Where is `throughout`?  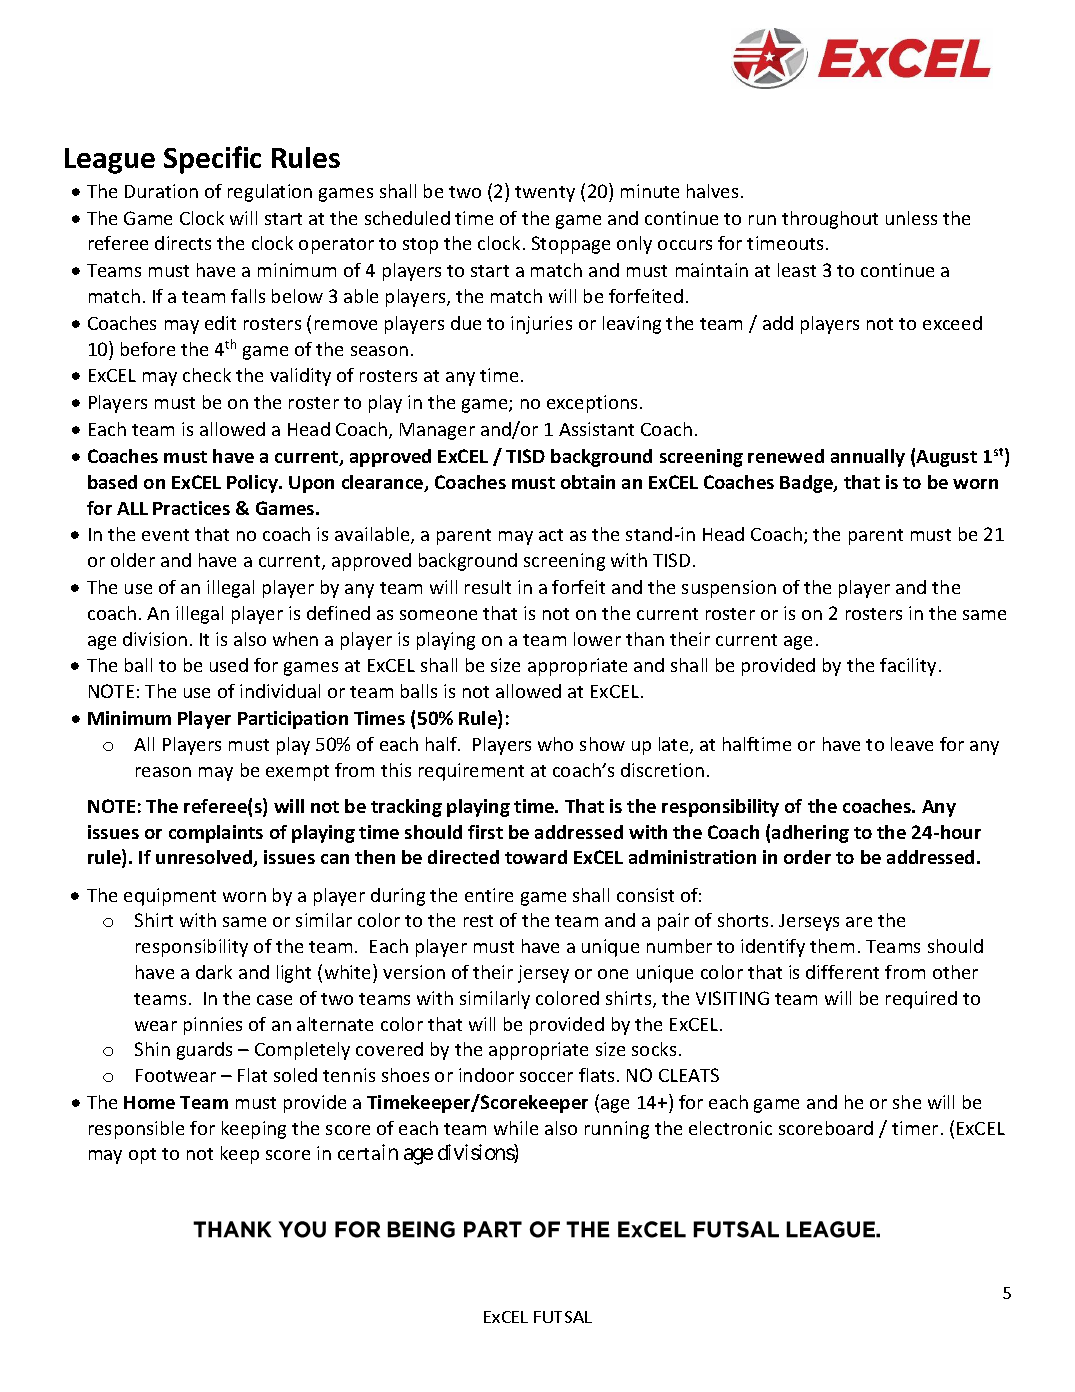 throughout is located at coordinates (830, 220).
